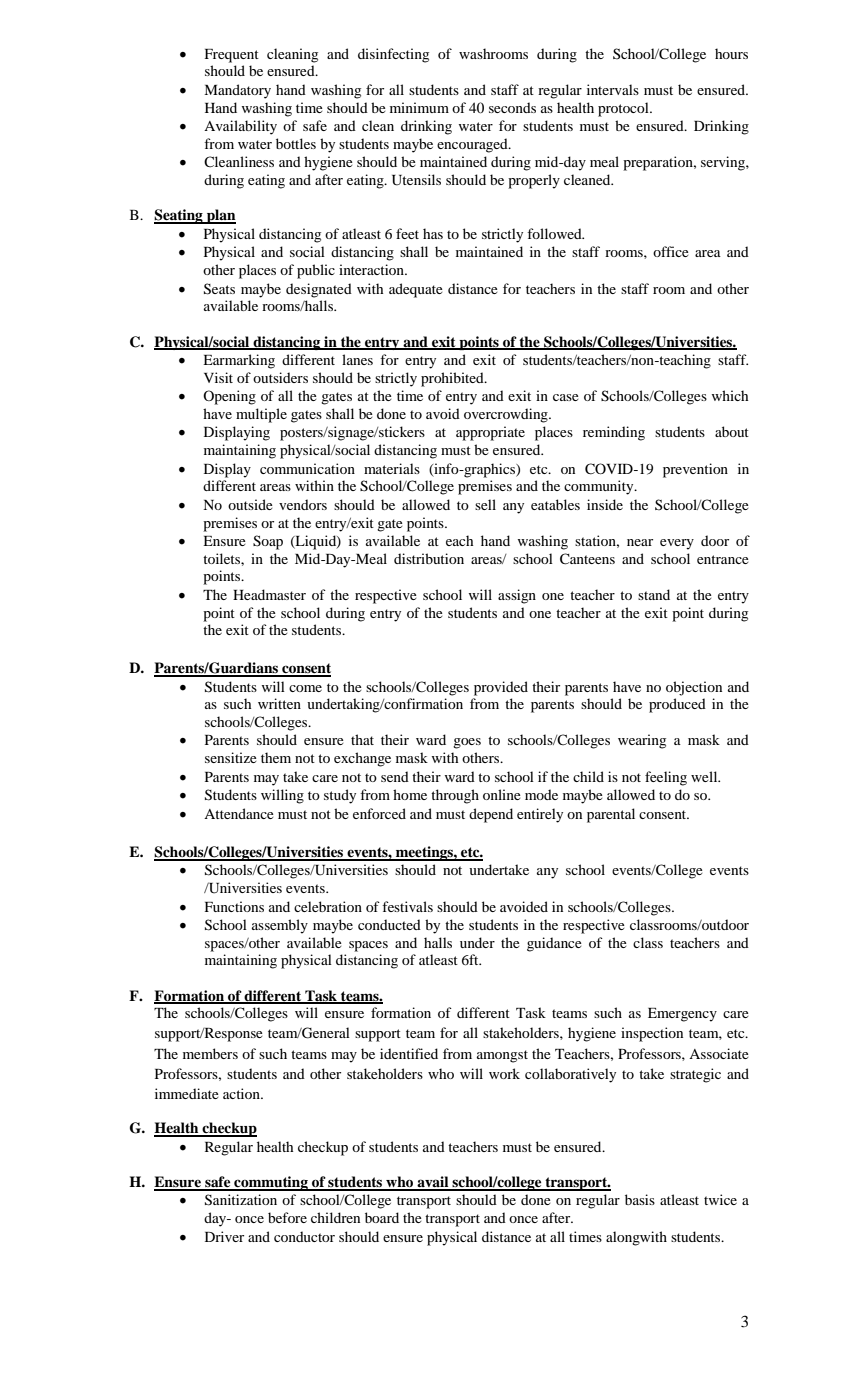  What do you see at coordinates (219, 289) in the document?
I see `Seats` at bounding box center [219, 289].
